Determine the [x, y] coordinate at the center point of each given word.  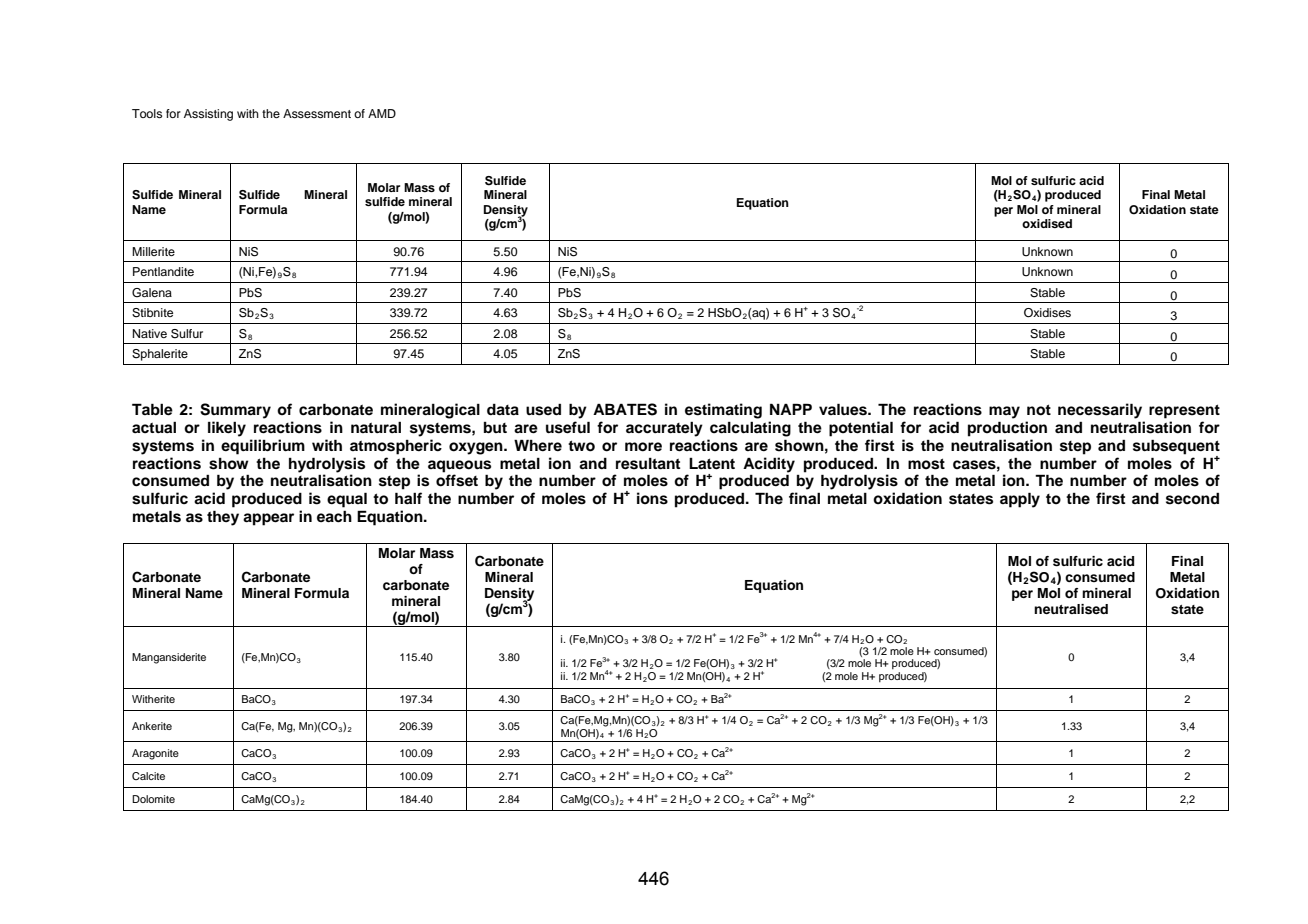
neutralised [1071, 609]
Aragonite [155, 754]
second [1192, 499]
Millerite [153, 251]
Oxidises [1047, 313]
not [1039, 410]
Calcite [148, 776]
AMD [382, 113]
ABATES [625, 409]
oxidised [1047, 223]
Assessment [317, 113]
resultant [648, 464]
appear [268, 519]
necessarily [1100, 411]
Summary [235, 411]
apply [1020, 500]
